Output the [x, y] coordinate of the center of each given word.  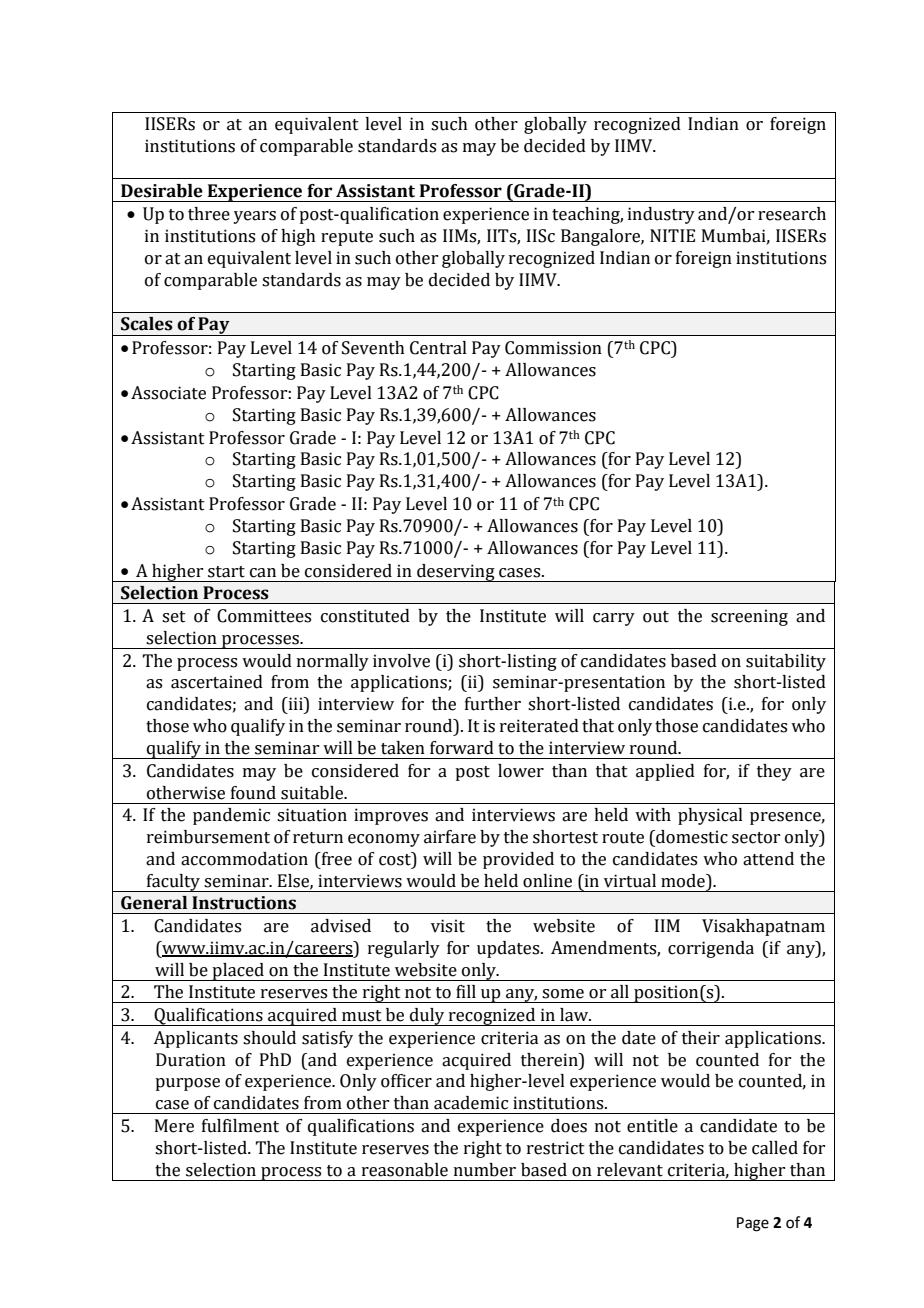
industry [661, 215]
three [209, 214]
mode [684, 881]
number [485, 1170]
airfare [450, 837]
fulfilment [240, 1126]
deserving [456, 573]
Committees [264, 616]
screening [749, 617]
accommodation [244, 859]
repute [347, 238]
